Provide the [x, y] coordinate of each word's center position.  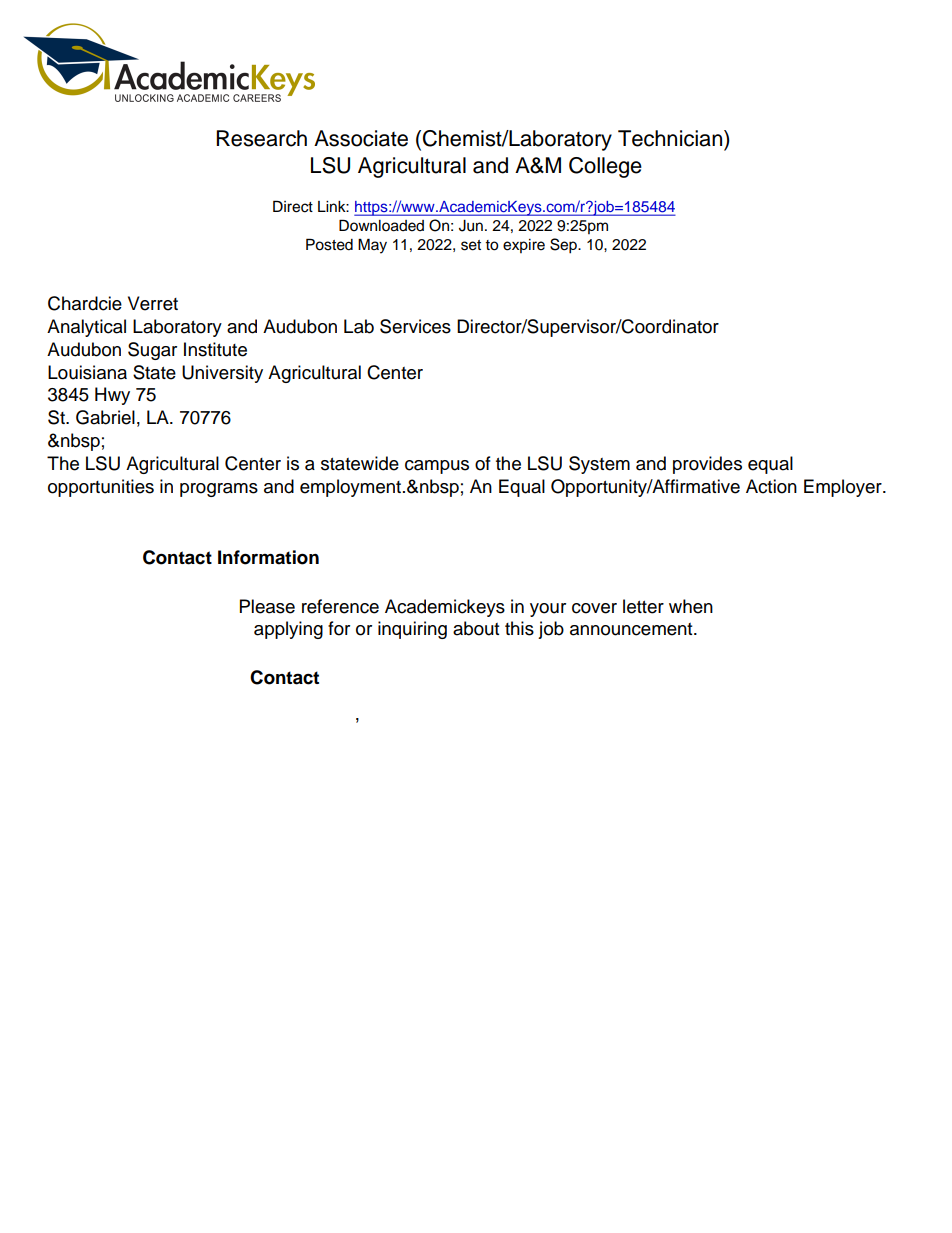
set [471, 245]
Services [415, 326]
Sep [564, 246]
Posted [329, 244]
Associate [361, 138]
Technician [671, 138]
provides [707, 465]
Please [267, 606]
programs [219, 490]
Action [771, 486]
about [476, 628]
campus [437, 467]
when [691, 606]
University [222, 374]
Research [261, 138]
